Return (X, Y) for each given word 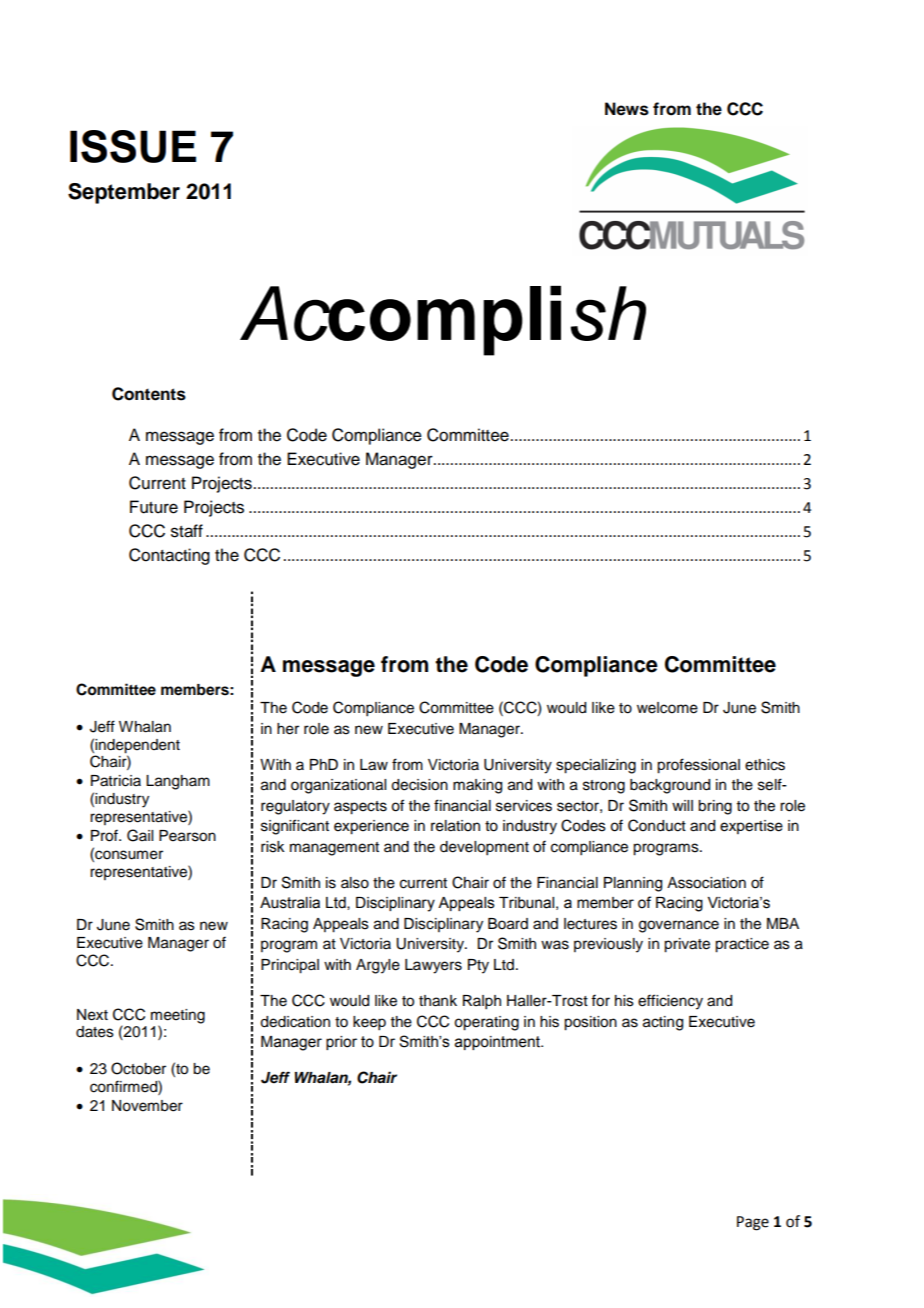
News (627, 109)
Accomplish (443, 321)
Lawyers (433, 966)
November (147, 1106)
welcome (667, 708)
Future (154, 507)
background (670, 786)
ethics (765, 765)
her (288, 729)
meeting (178, 1016)
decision (419, 785)
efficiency (670, 1002)
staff (187, 531)
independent (137, 746)
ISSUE (133, 146)
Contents (149, 394)
